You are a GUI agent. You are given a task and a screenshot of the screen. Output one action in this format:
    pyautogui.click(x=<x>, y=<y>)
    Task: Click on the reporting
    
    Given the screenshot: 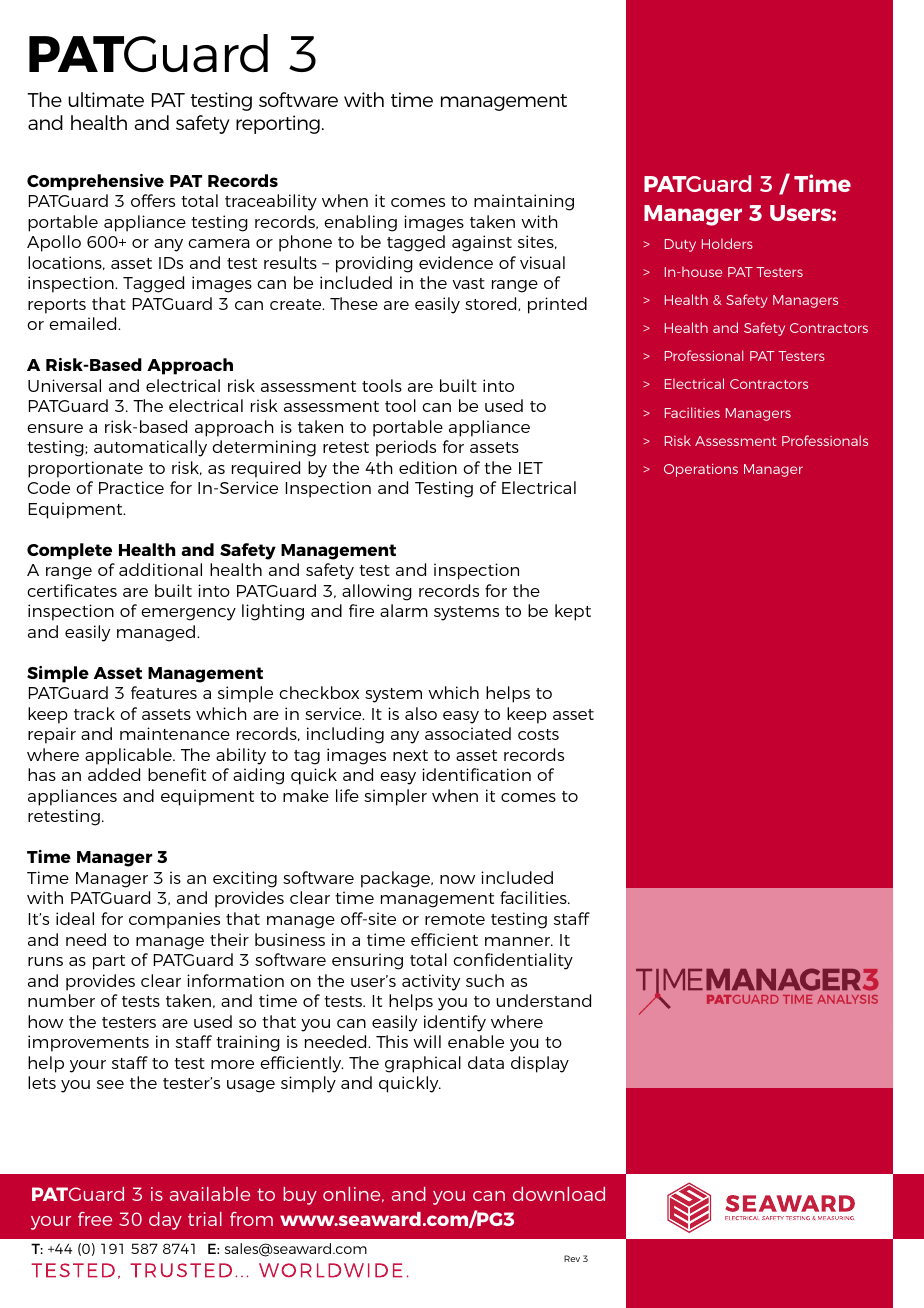 What is the action you would take?
    pyautogui.click(x=278, y=124)
